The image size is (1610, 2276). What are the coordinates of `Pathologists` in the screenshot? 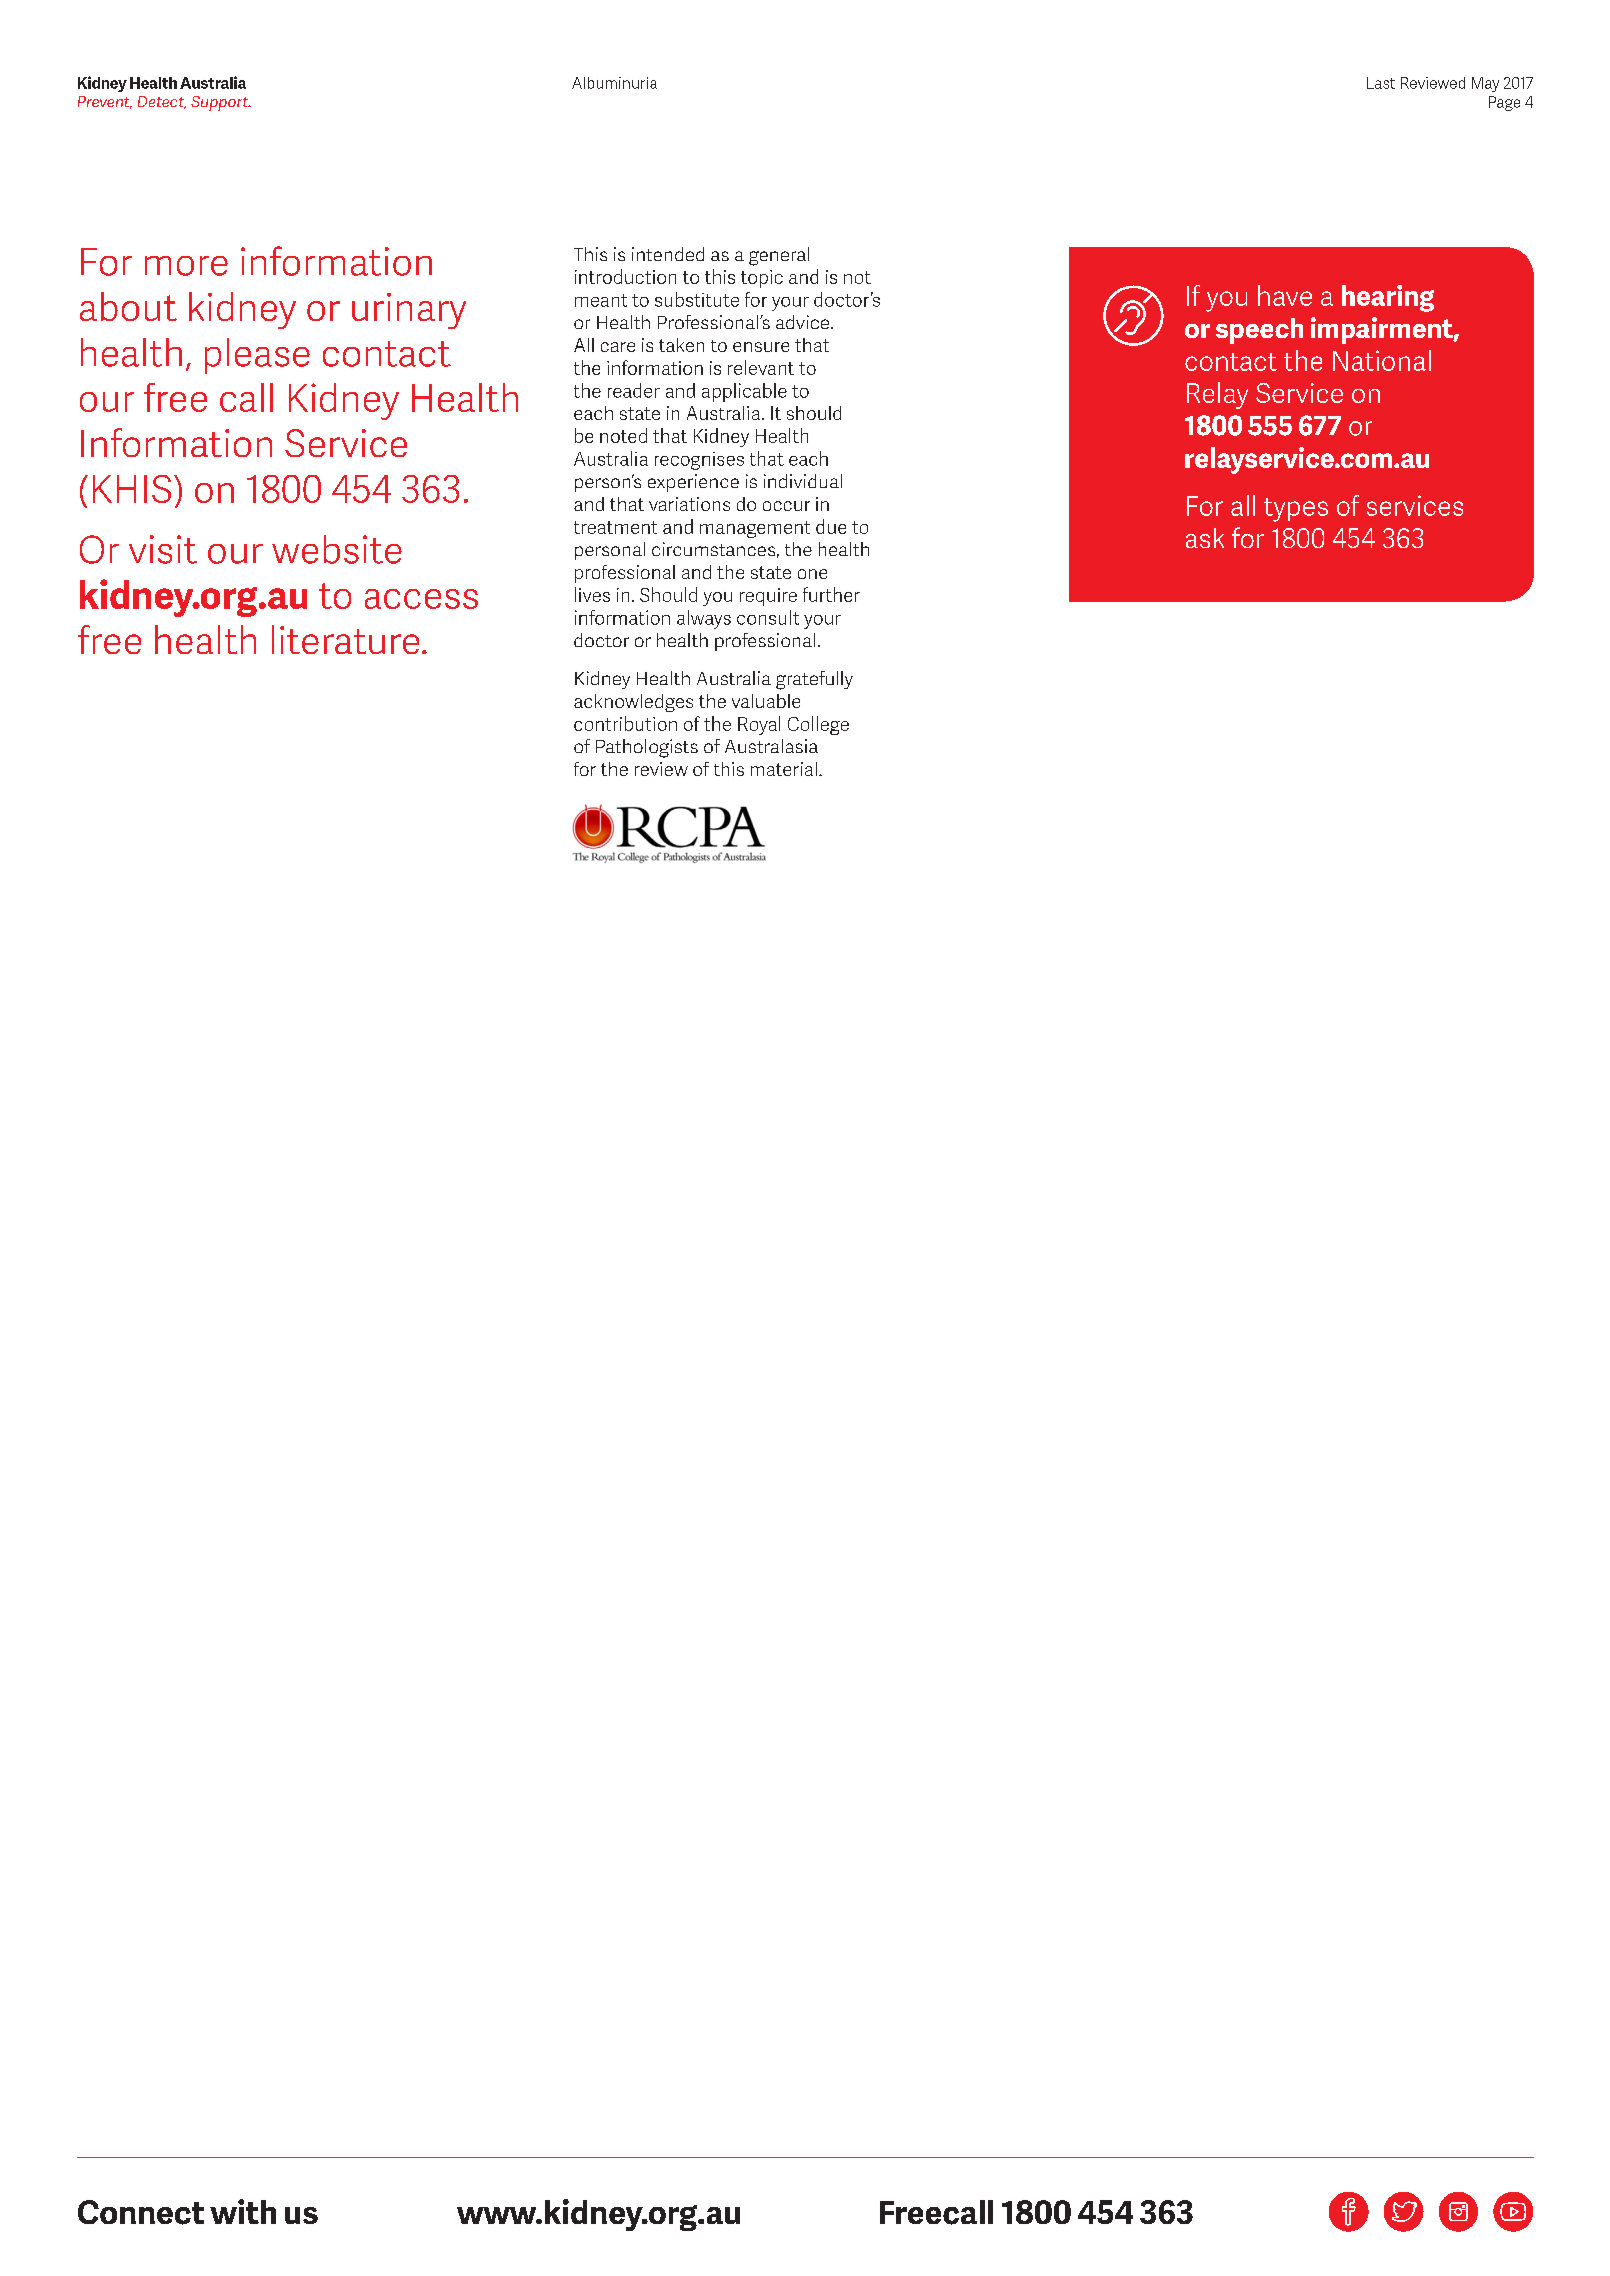 It's located at (647, 748).
